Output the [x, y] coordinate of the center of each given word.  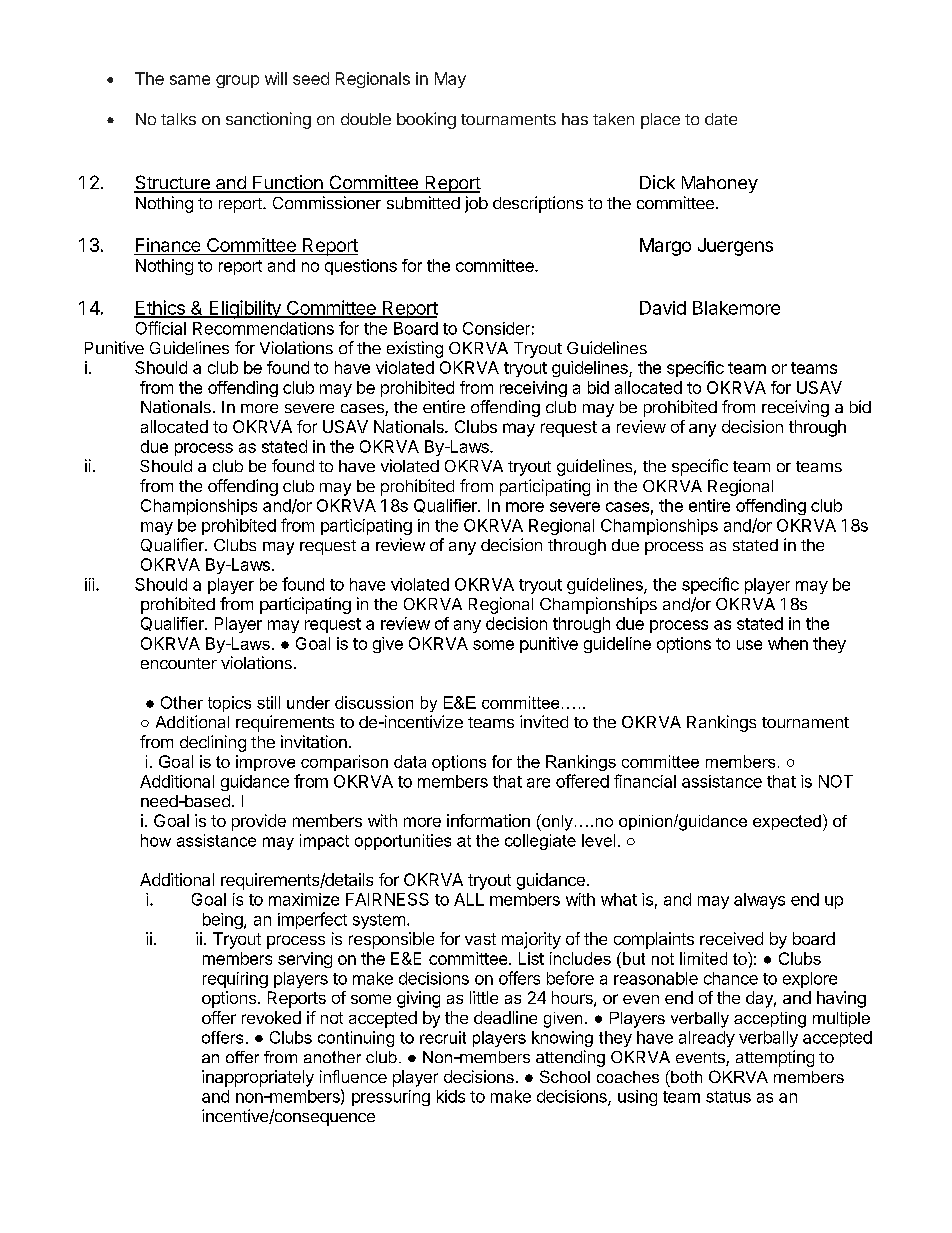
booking [426, 120]
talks [178, 119]
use [749, 645]
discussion [374, 702]
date [721, 119]
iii [89, 584]
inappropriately [258, 1078]
